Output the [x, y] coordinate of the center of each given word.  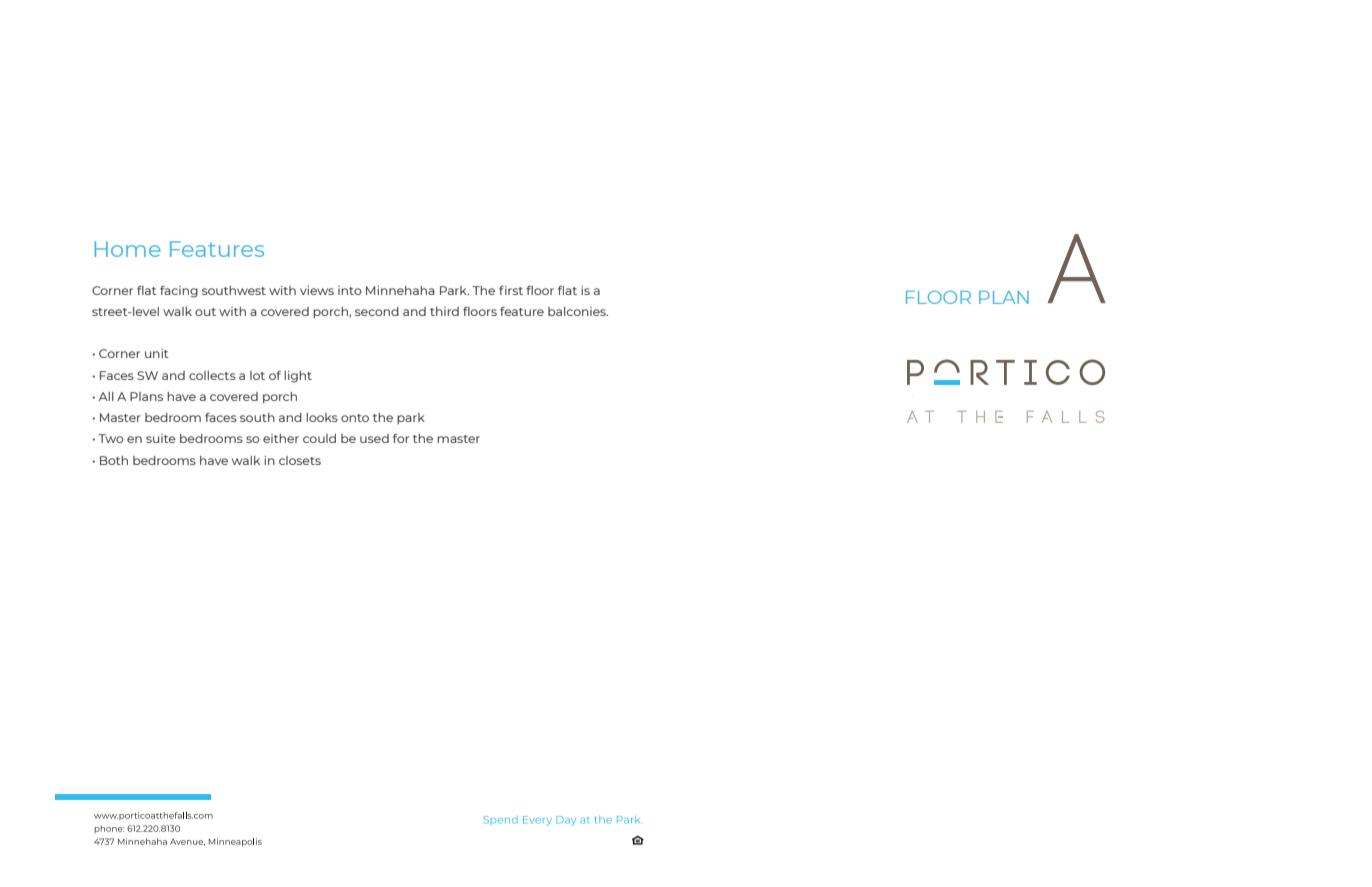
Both [114, 460]
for [401, 438]
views [317, 290]
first [511, 290]
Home [128, 249]
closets [300, 460]
